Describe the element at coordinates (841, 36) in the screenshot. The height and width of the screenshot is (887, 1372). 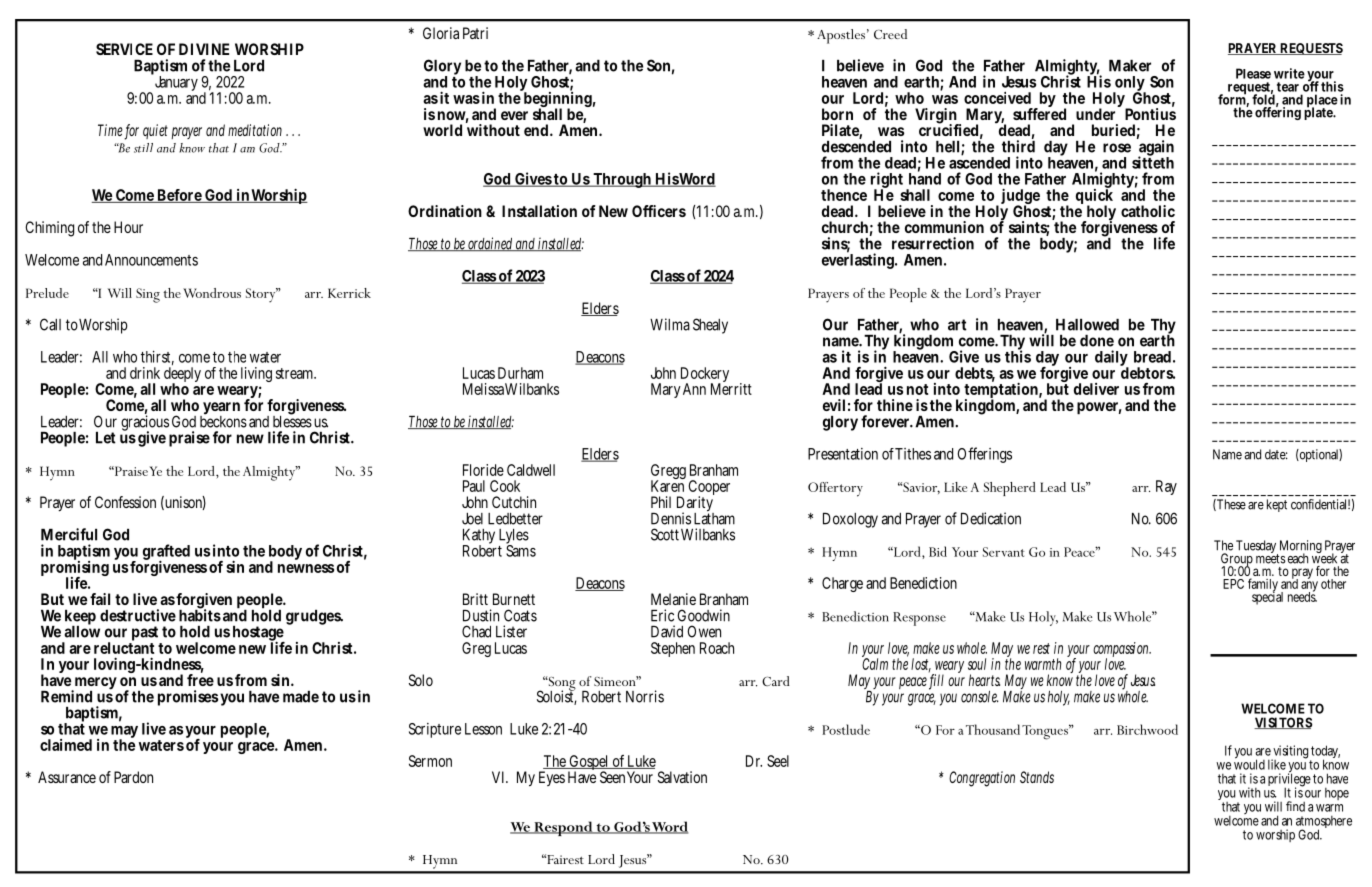
I see `Apostles` at that location.
